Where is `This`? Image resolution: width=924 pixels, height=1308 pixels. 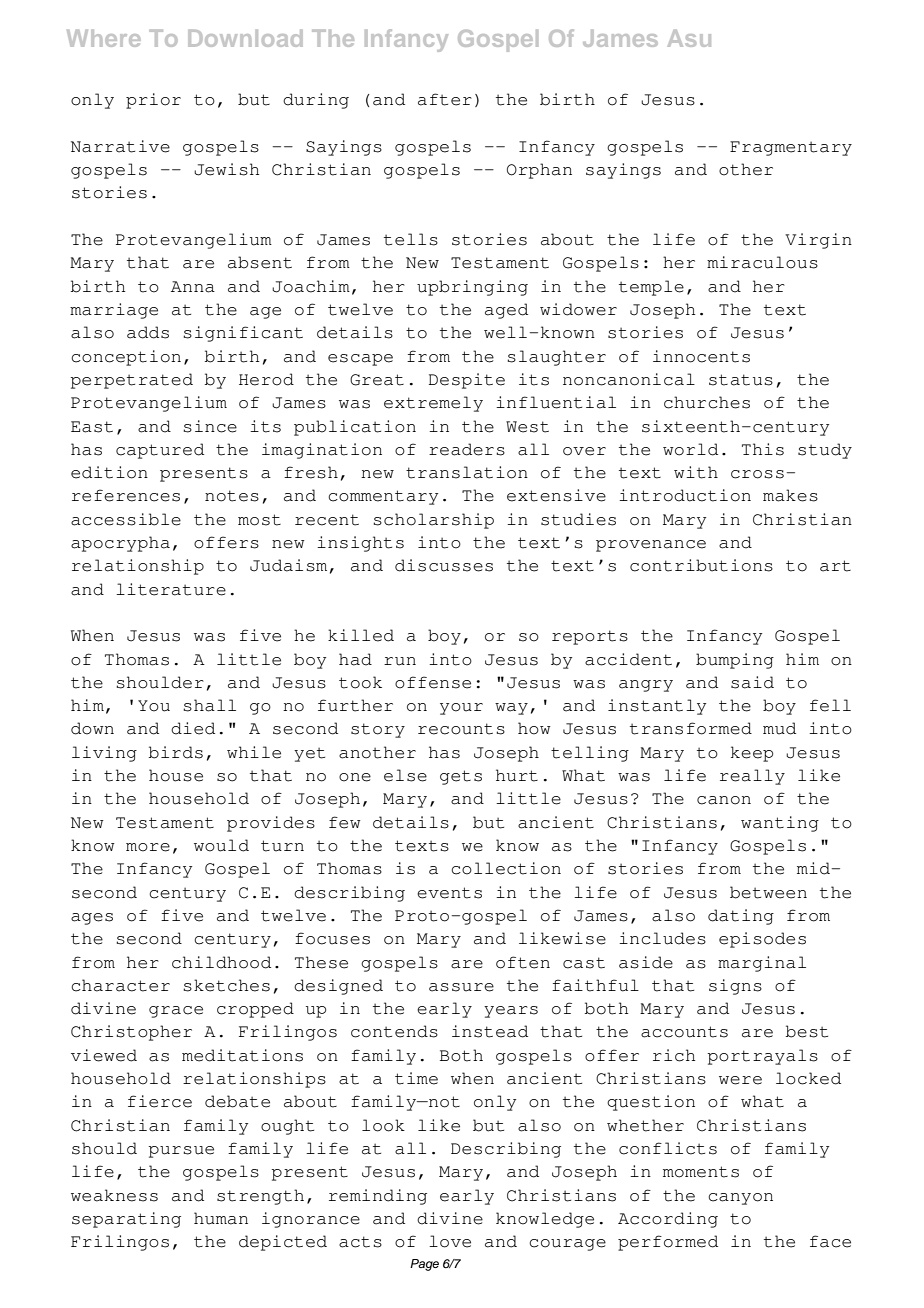
This is located at coordinates (763, 449).
